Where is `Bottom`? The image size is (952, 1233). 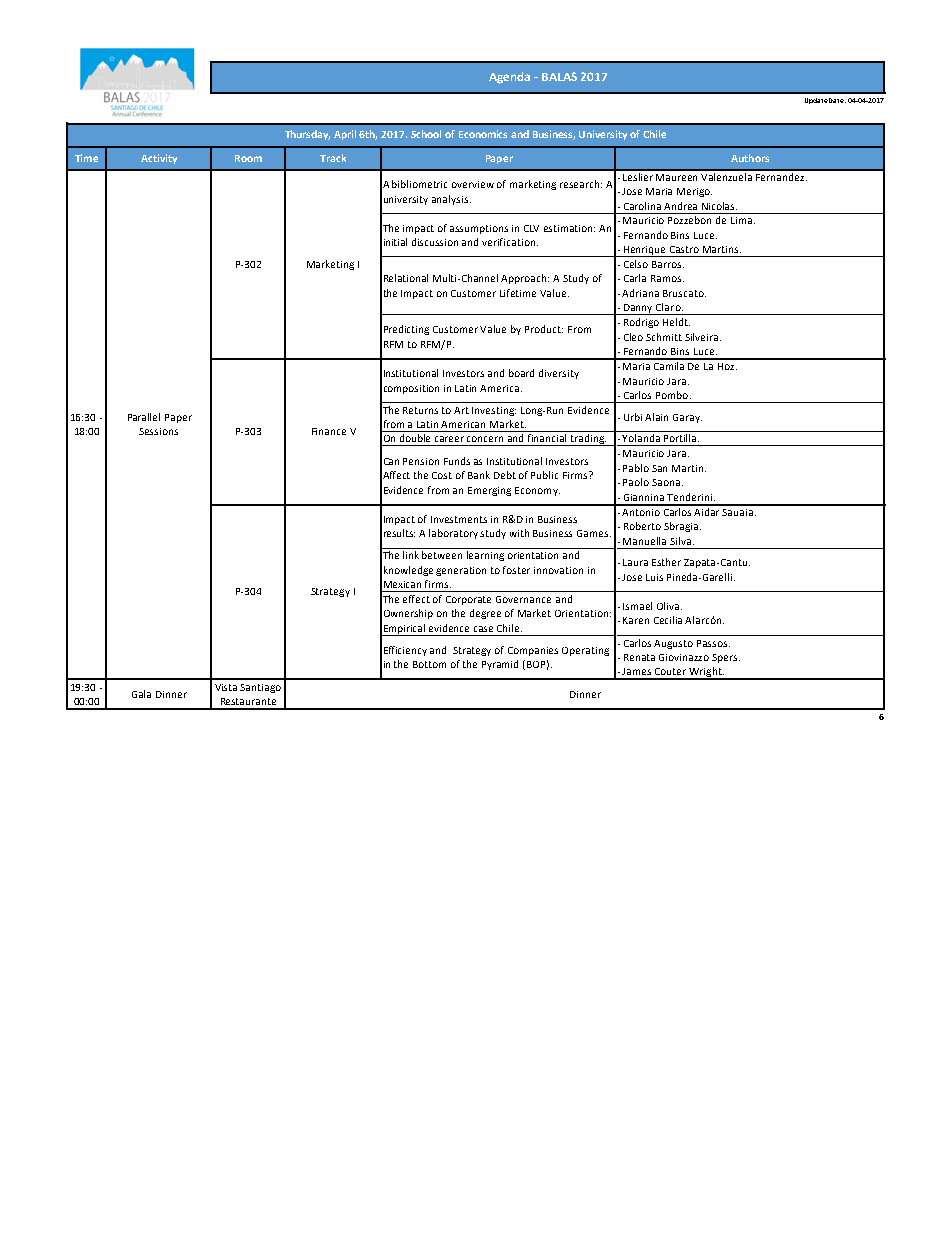 Bottom is located at coordinates (429, 664).
